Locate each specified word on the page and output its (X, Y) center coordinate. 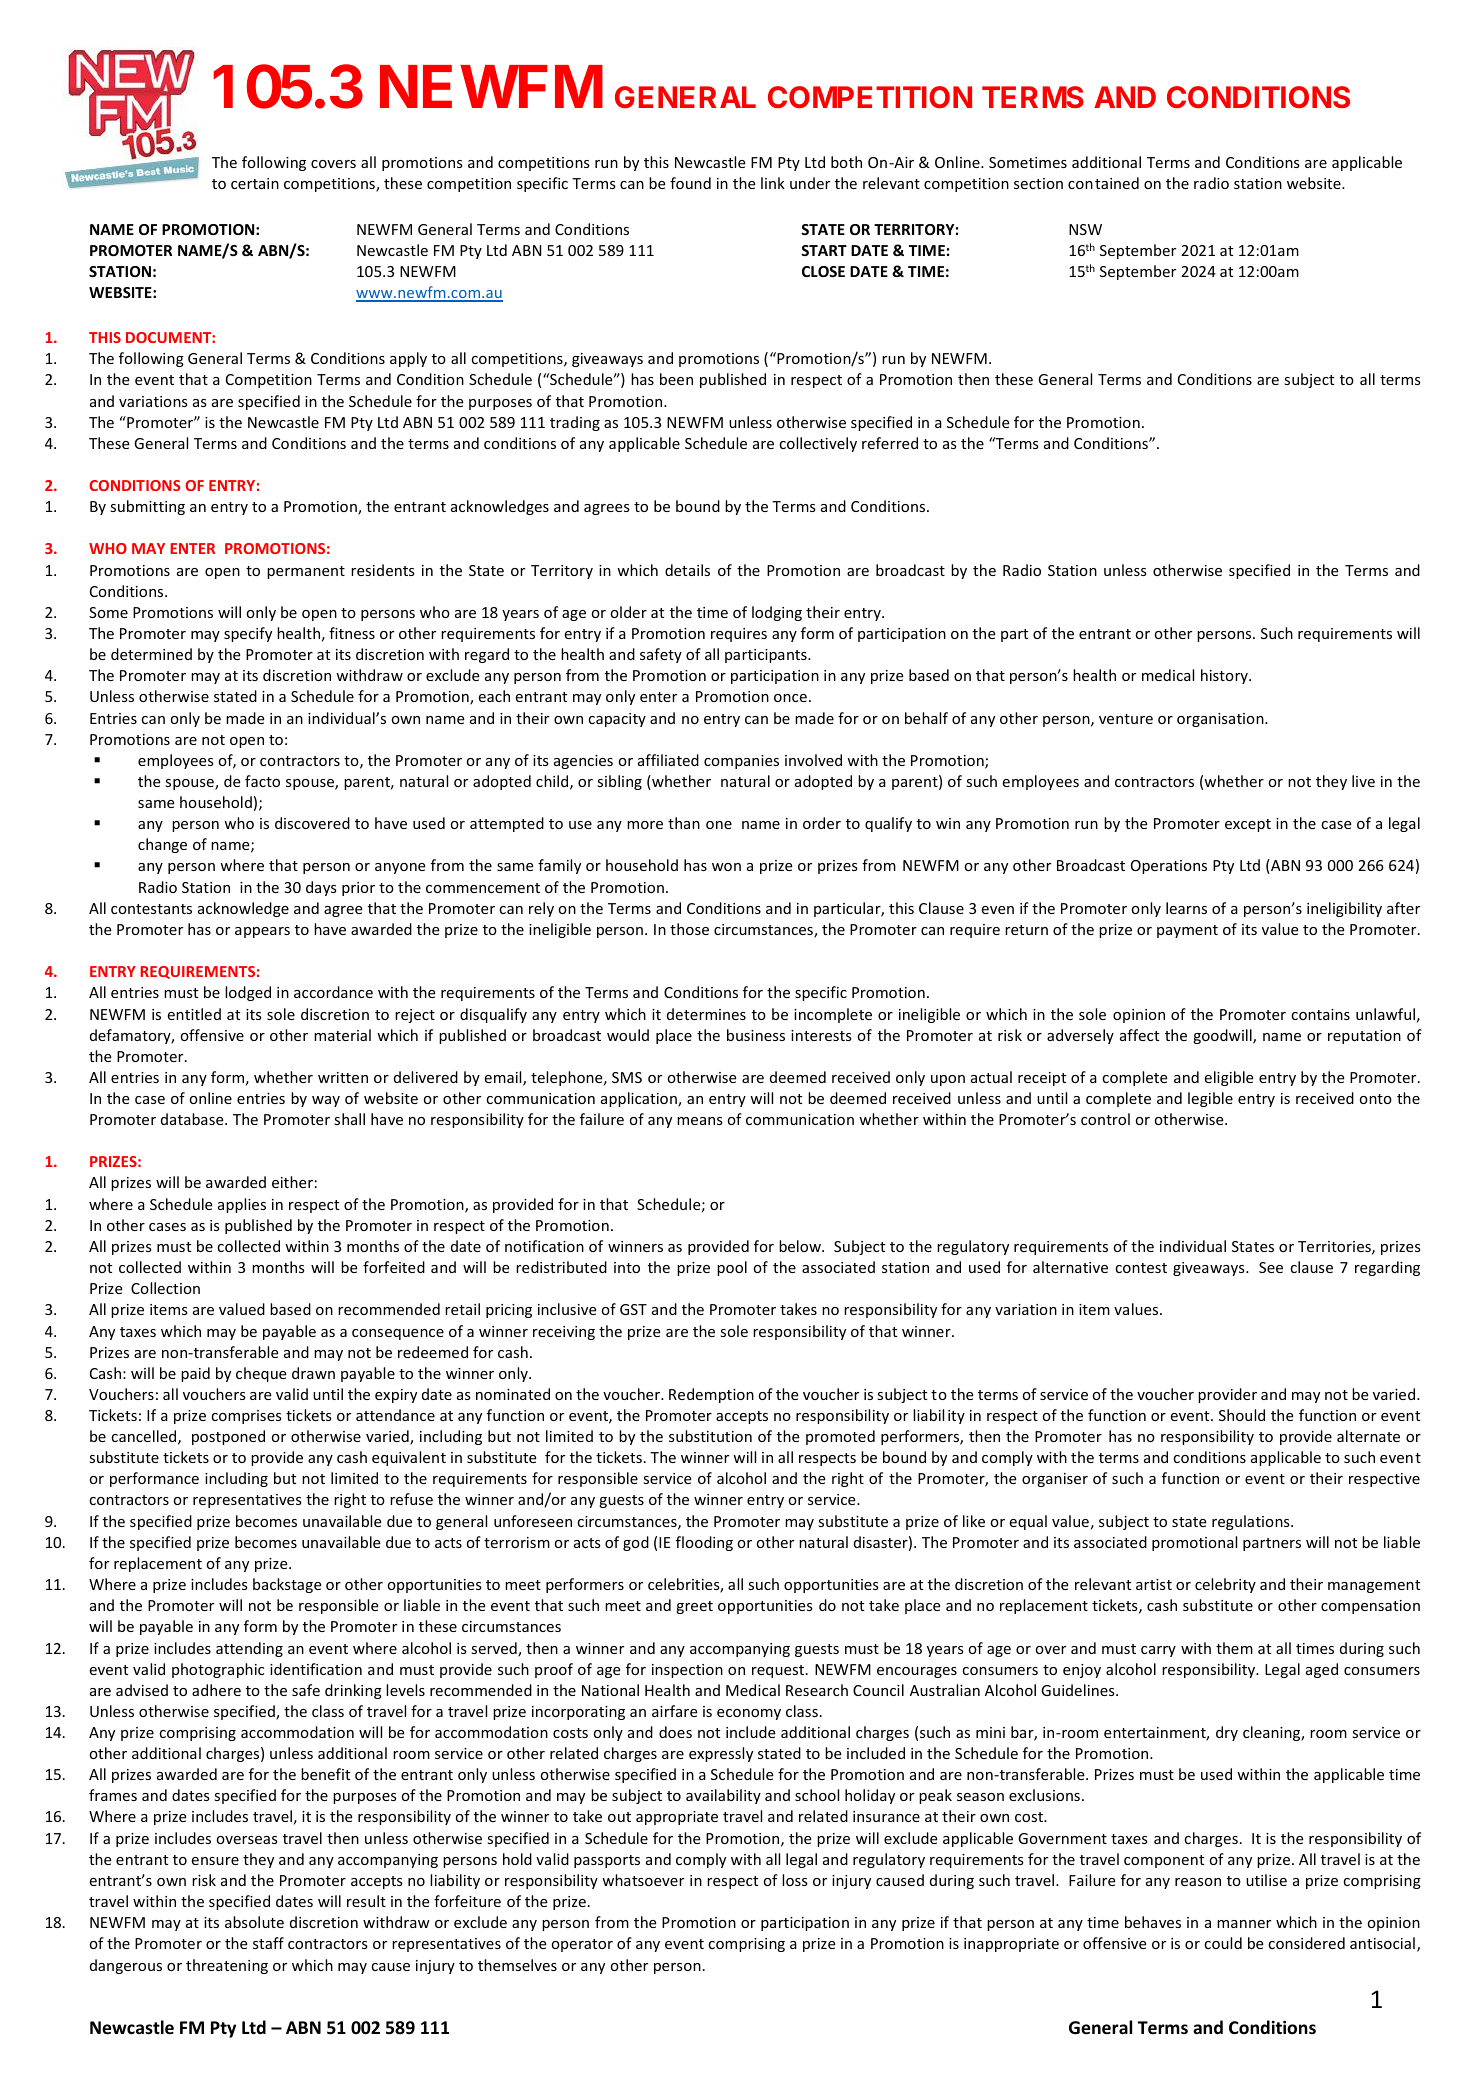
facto (262, 781)
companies (741, 762)
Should (1242, 1415)
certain (255, 183)
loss (795, 1880)
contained (1103, 183)
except (1248, 825)
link (773, 183)
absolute (254, 1922)
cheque (261, 1374)
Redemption (711, 1395)
